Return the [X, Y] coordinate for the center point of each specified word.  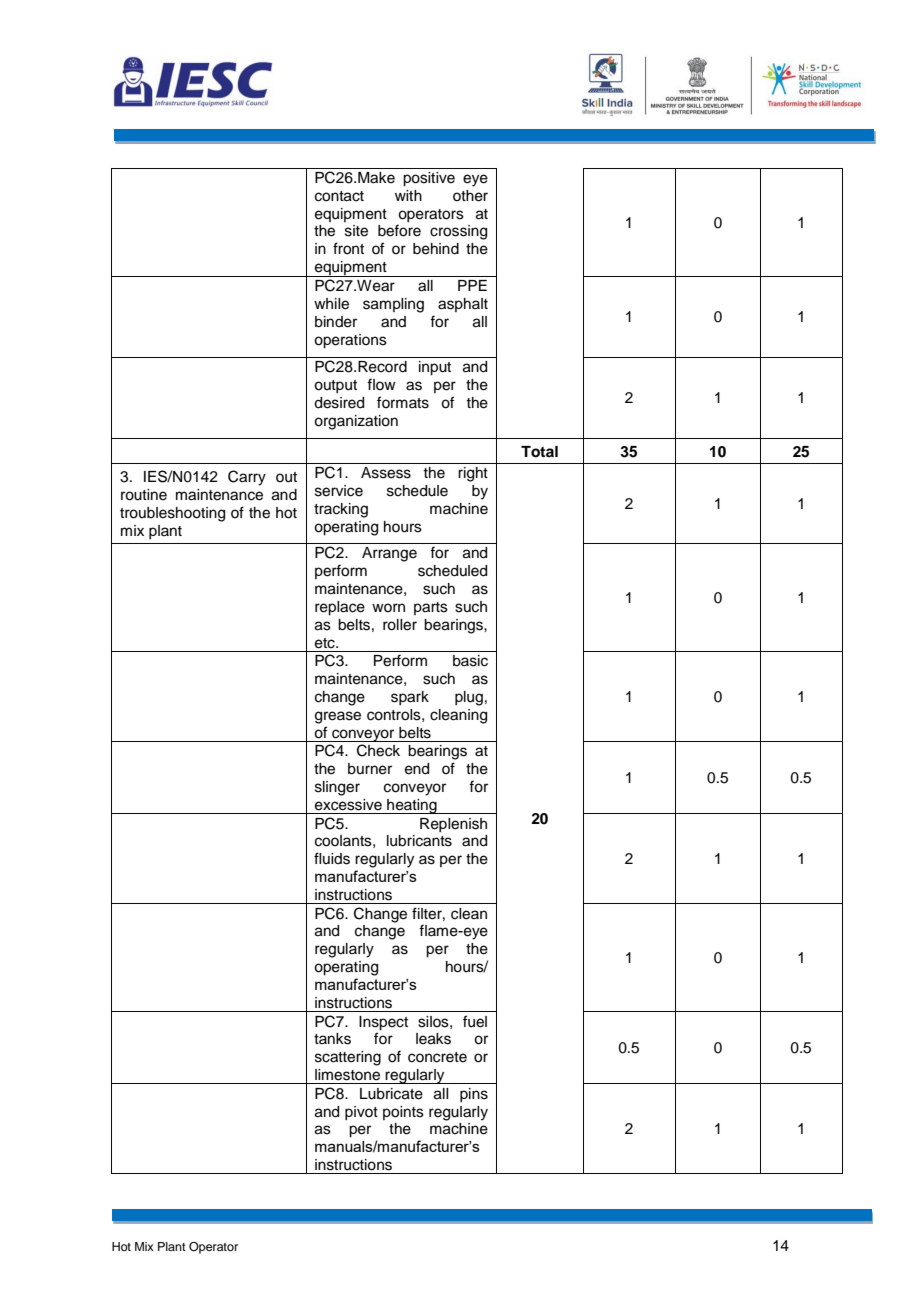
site [356, 231]
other [470, 196]
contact [339, 196]
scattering [348, 1058]
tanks [332, 1039]
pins [474, 1095]
